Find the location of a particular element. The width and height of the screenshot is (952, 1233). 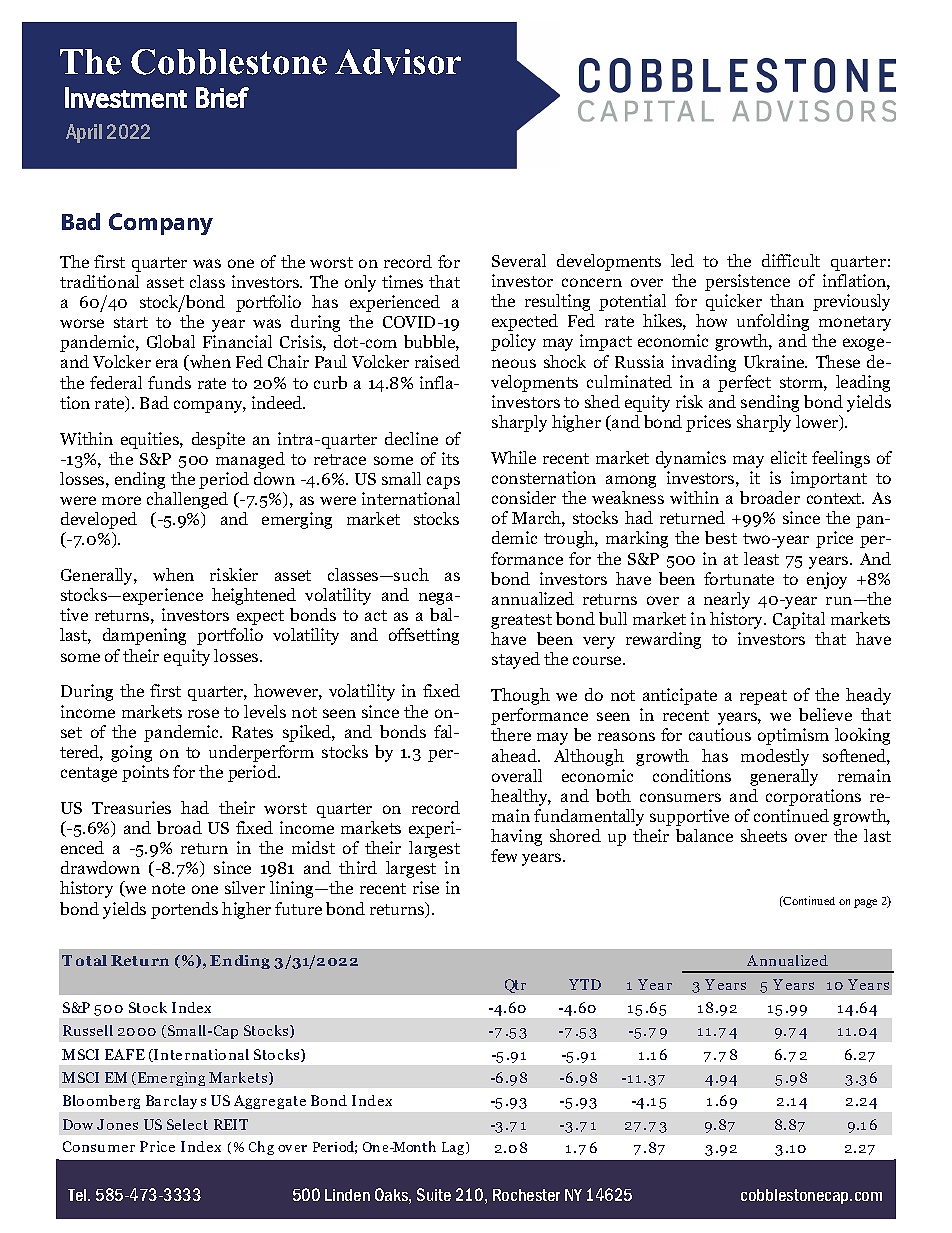

funds is located at coordinates (169, 382).
